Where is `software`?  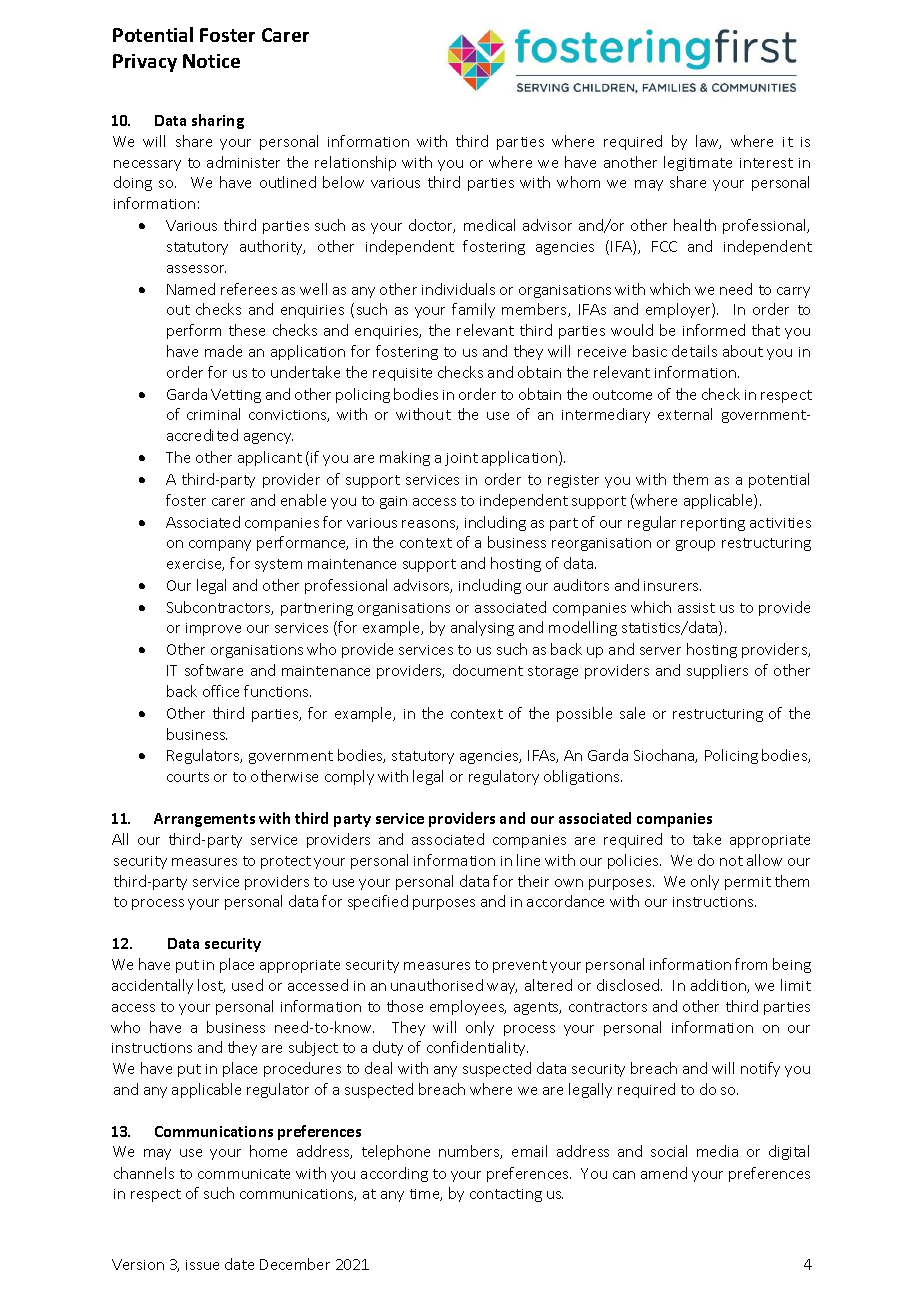
software is located at coordinates (214, 670).
